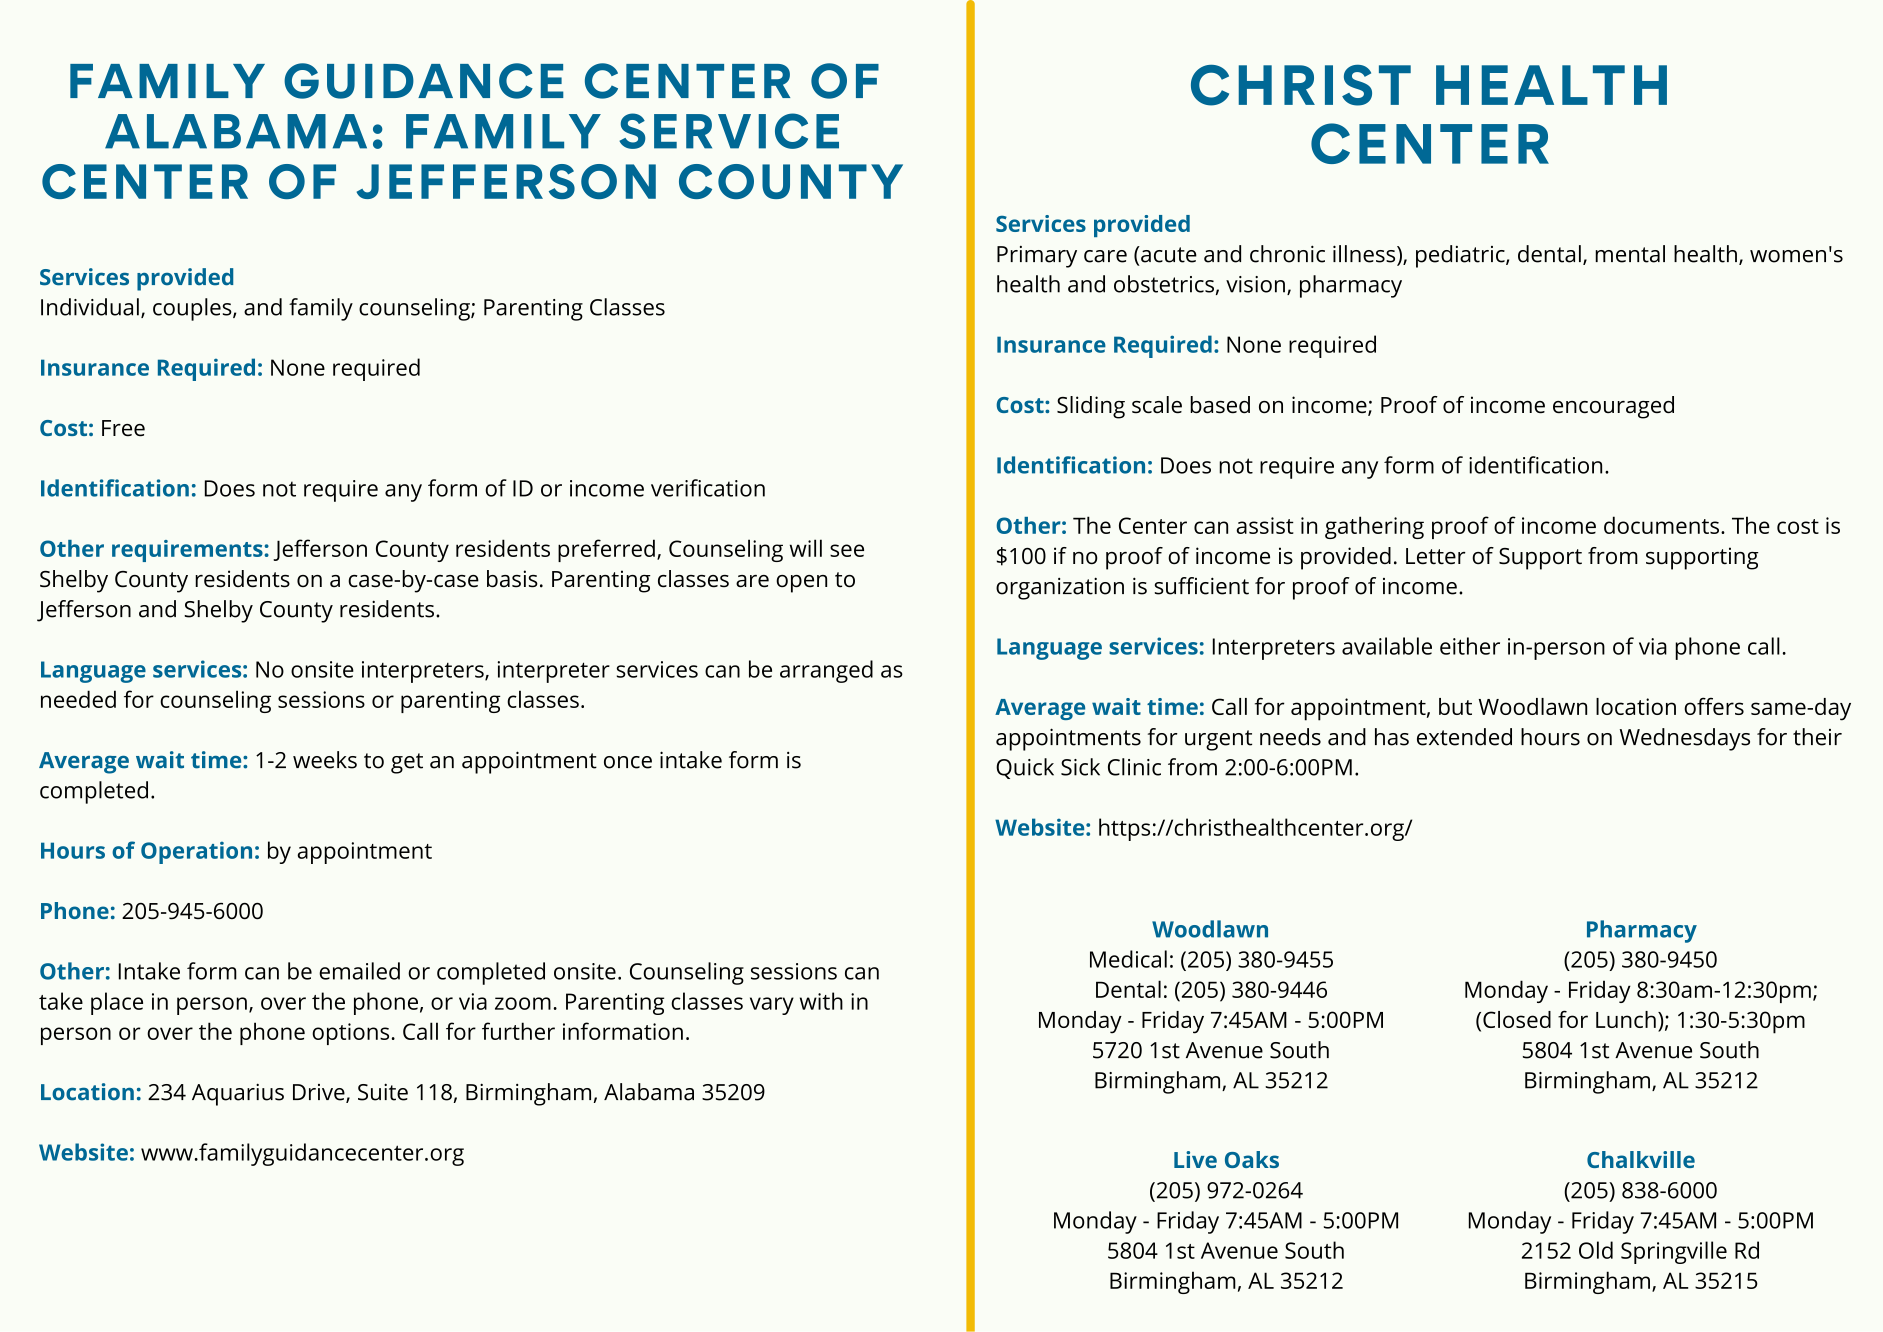 The height and width of the screenshot is (1332, 1883). What do you see at coordinates (238, 1094) in the screenshot?
I see `Aquarius` at bounding box center [238, 1094].
